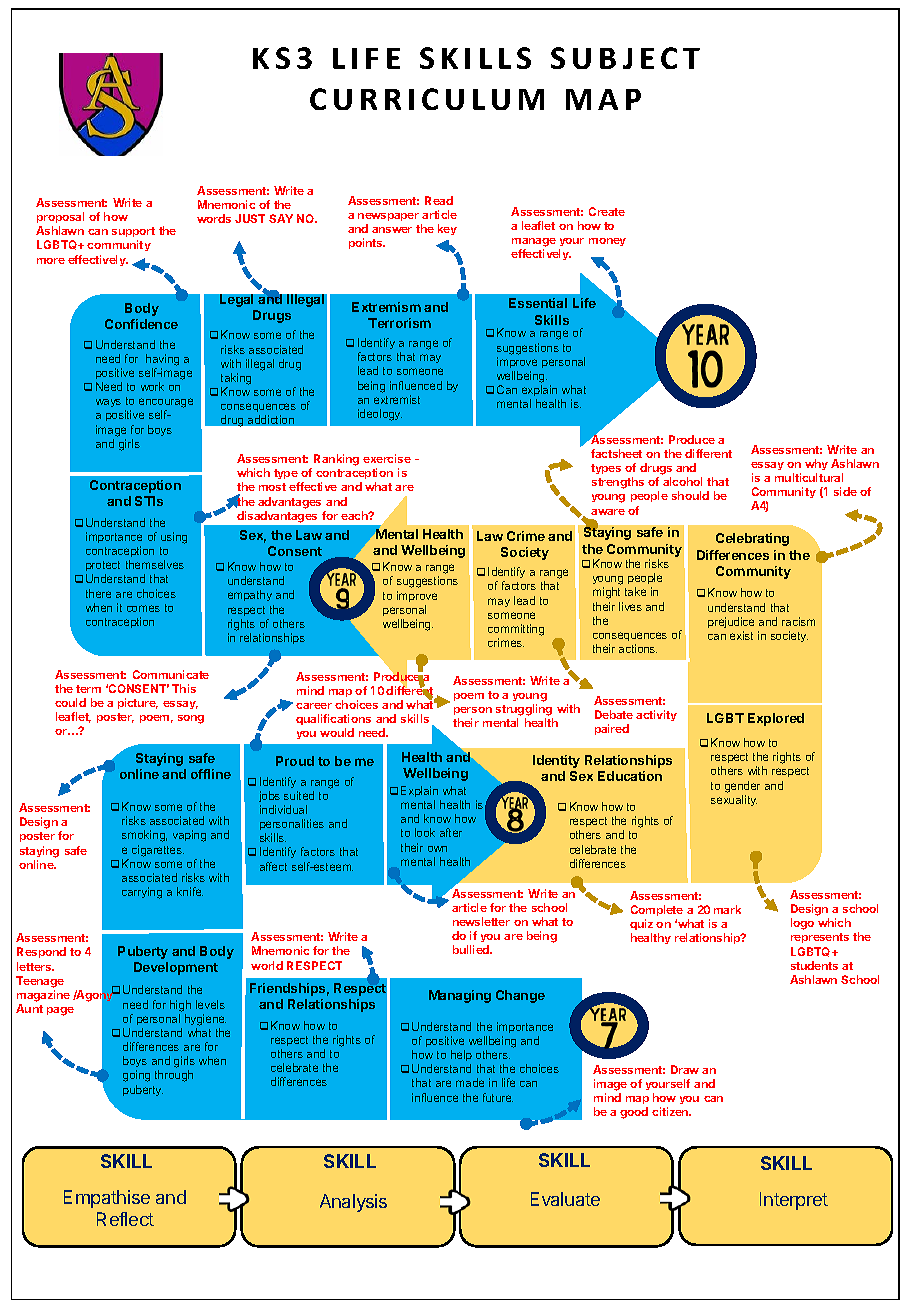 Image resolution: width=911 pixels, height=1316 pixels. I want to click on CURRICULUM, so click(427, 99).
